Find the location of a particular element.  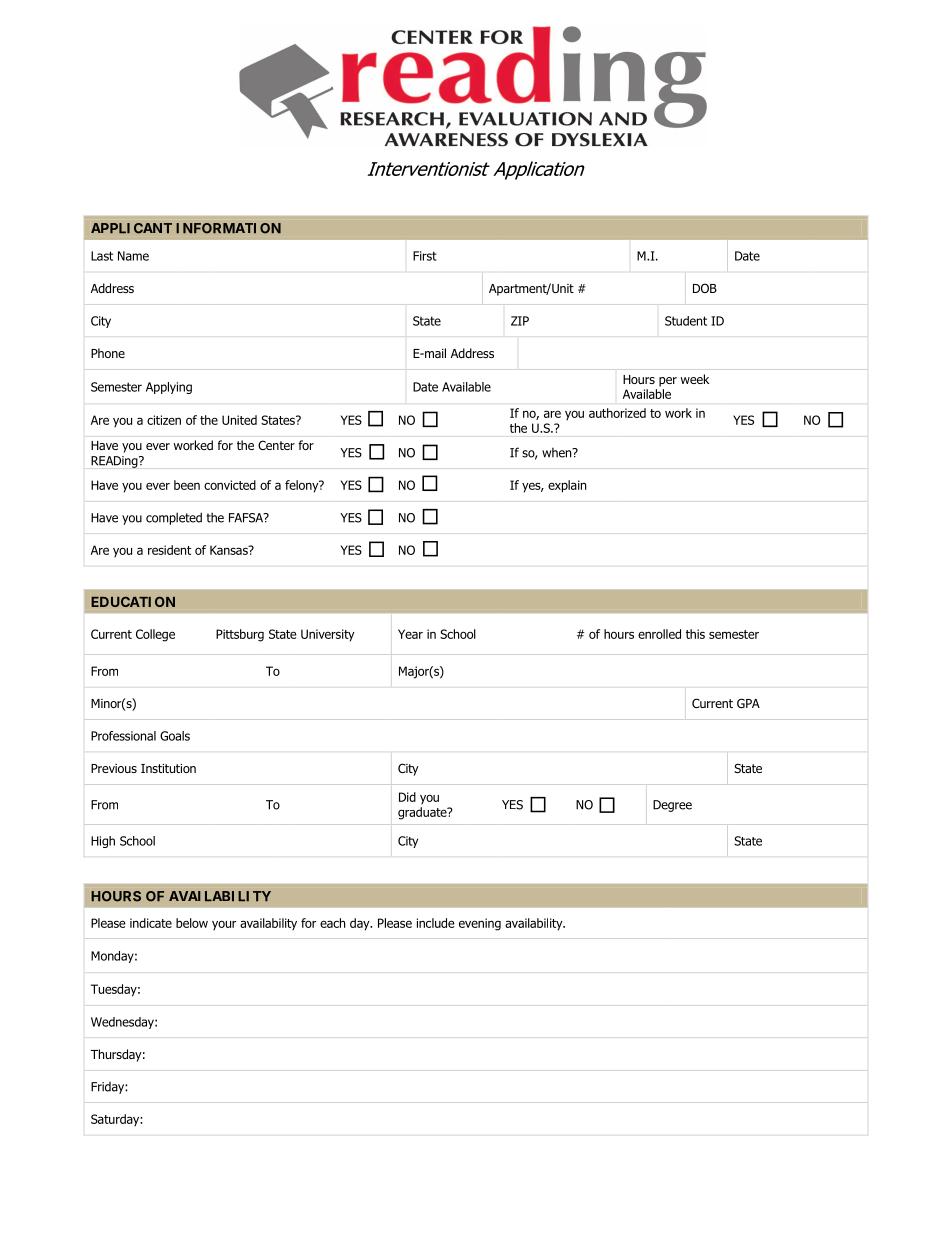

Year is located at coordinates (410, 634).
